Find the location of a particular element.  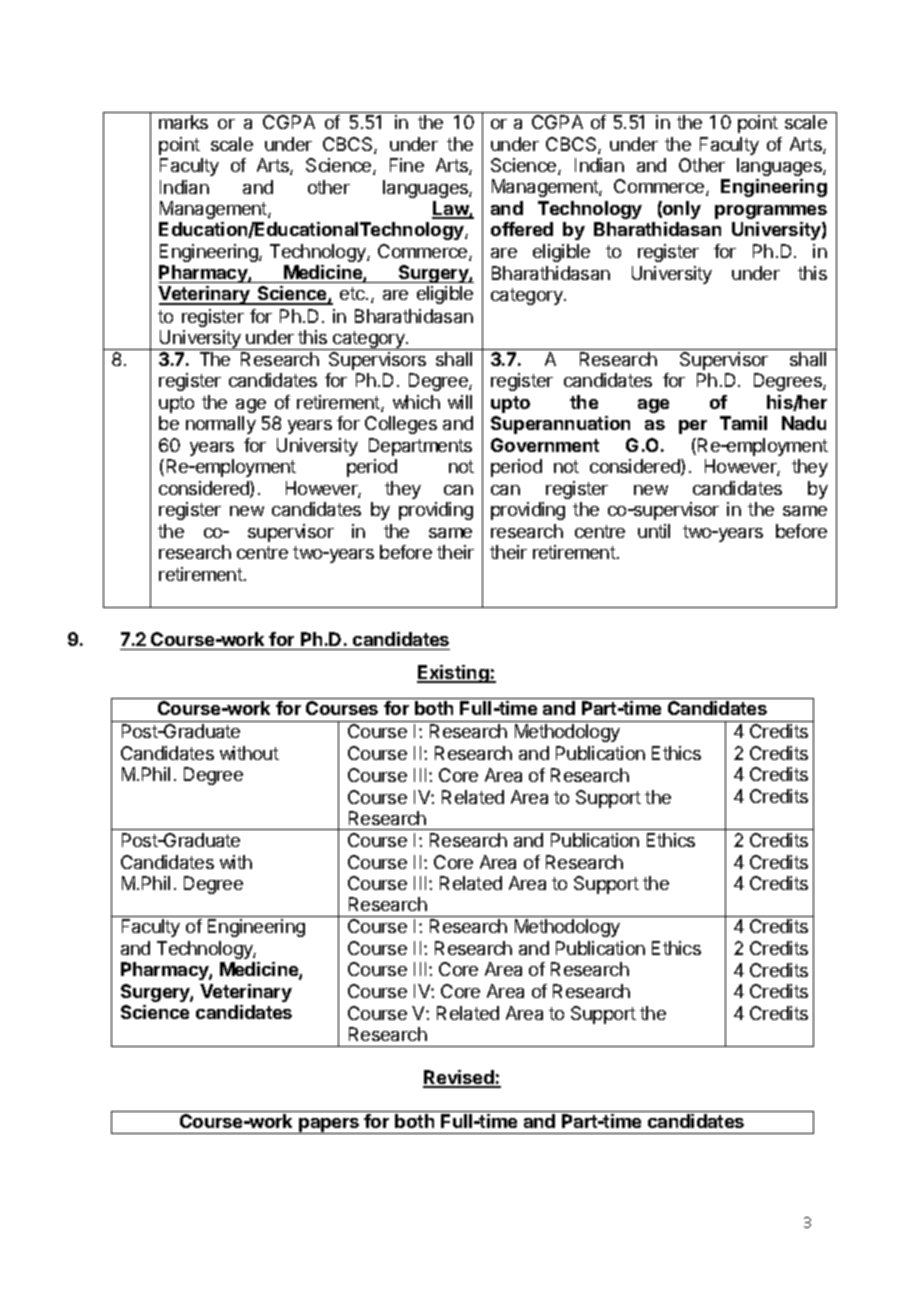

Fine is located at coordinates (407, 165).
